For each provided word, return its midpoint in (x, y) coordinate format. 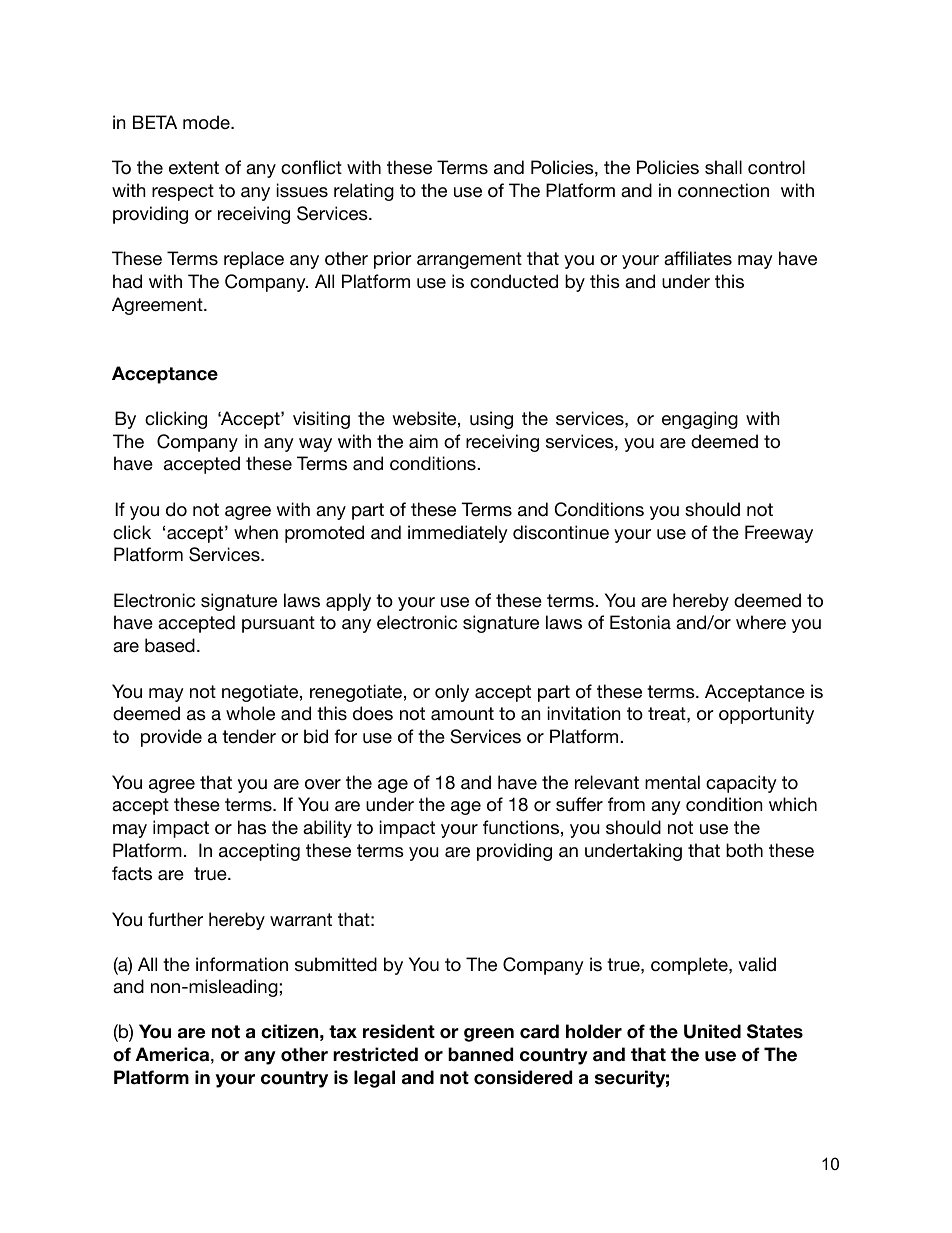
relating (364, 192)
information (242, 964)
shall (723, 167)
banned (480, 1054)
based (170, 645)
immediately (458, 534)
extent (194, 168)
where (761, 622)
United (712, 1031)
